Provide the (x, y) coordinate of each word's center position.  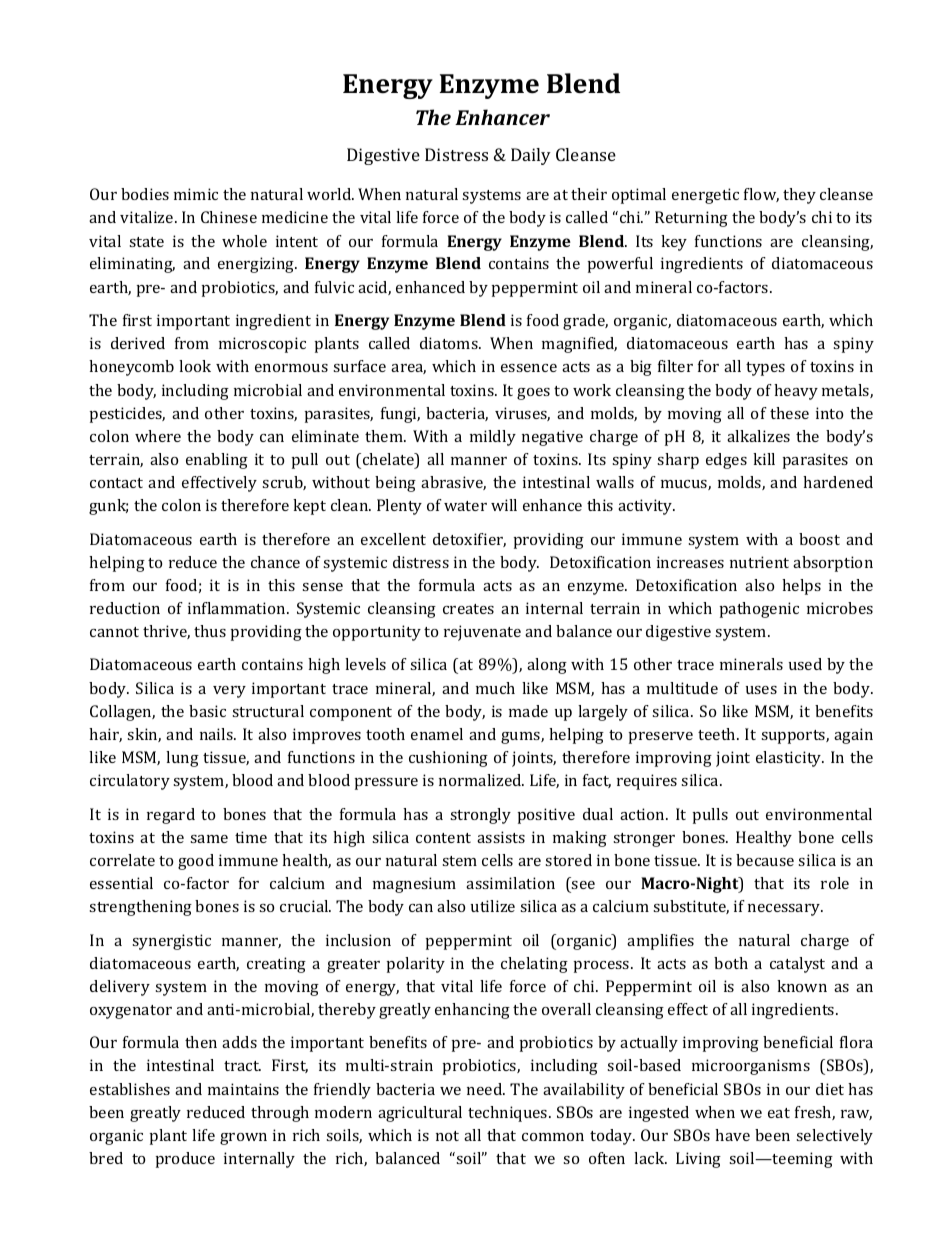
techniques (509, 1114)
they (799, 196)
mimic (196, 194)
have (732, 1135)
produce (185, 1160)
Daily (531, 156)
